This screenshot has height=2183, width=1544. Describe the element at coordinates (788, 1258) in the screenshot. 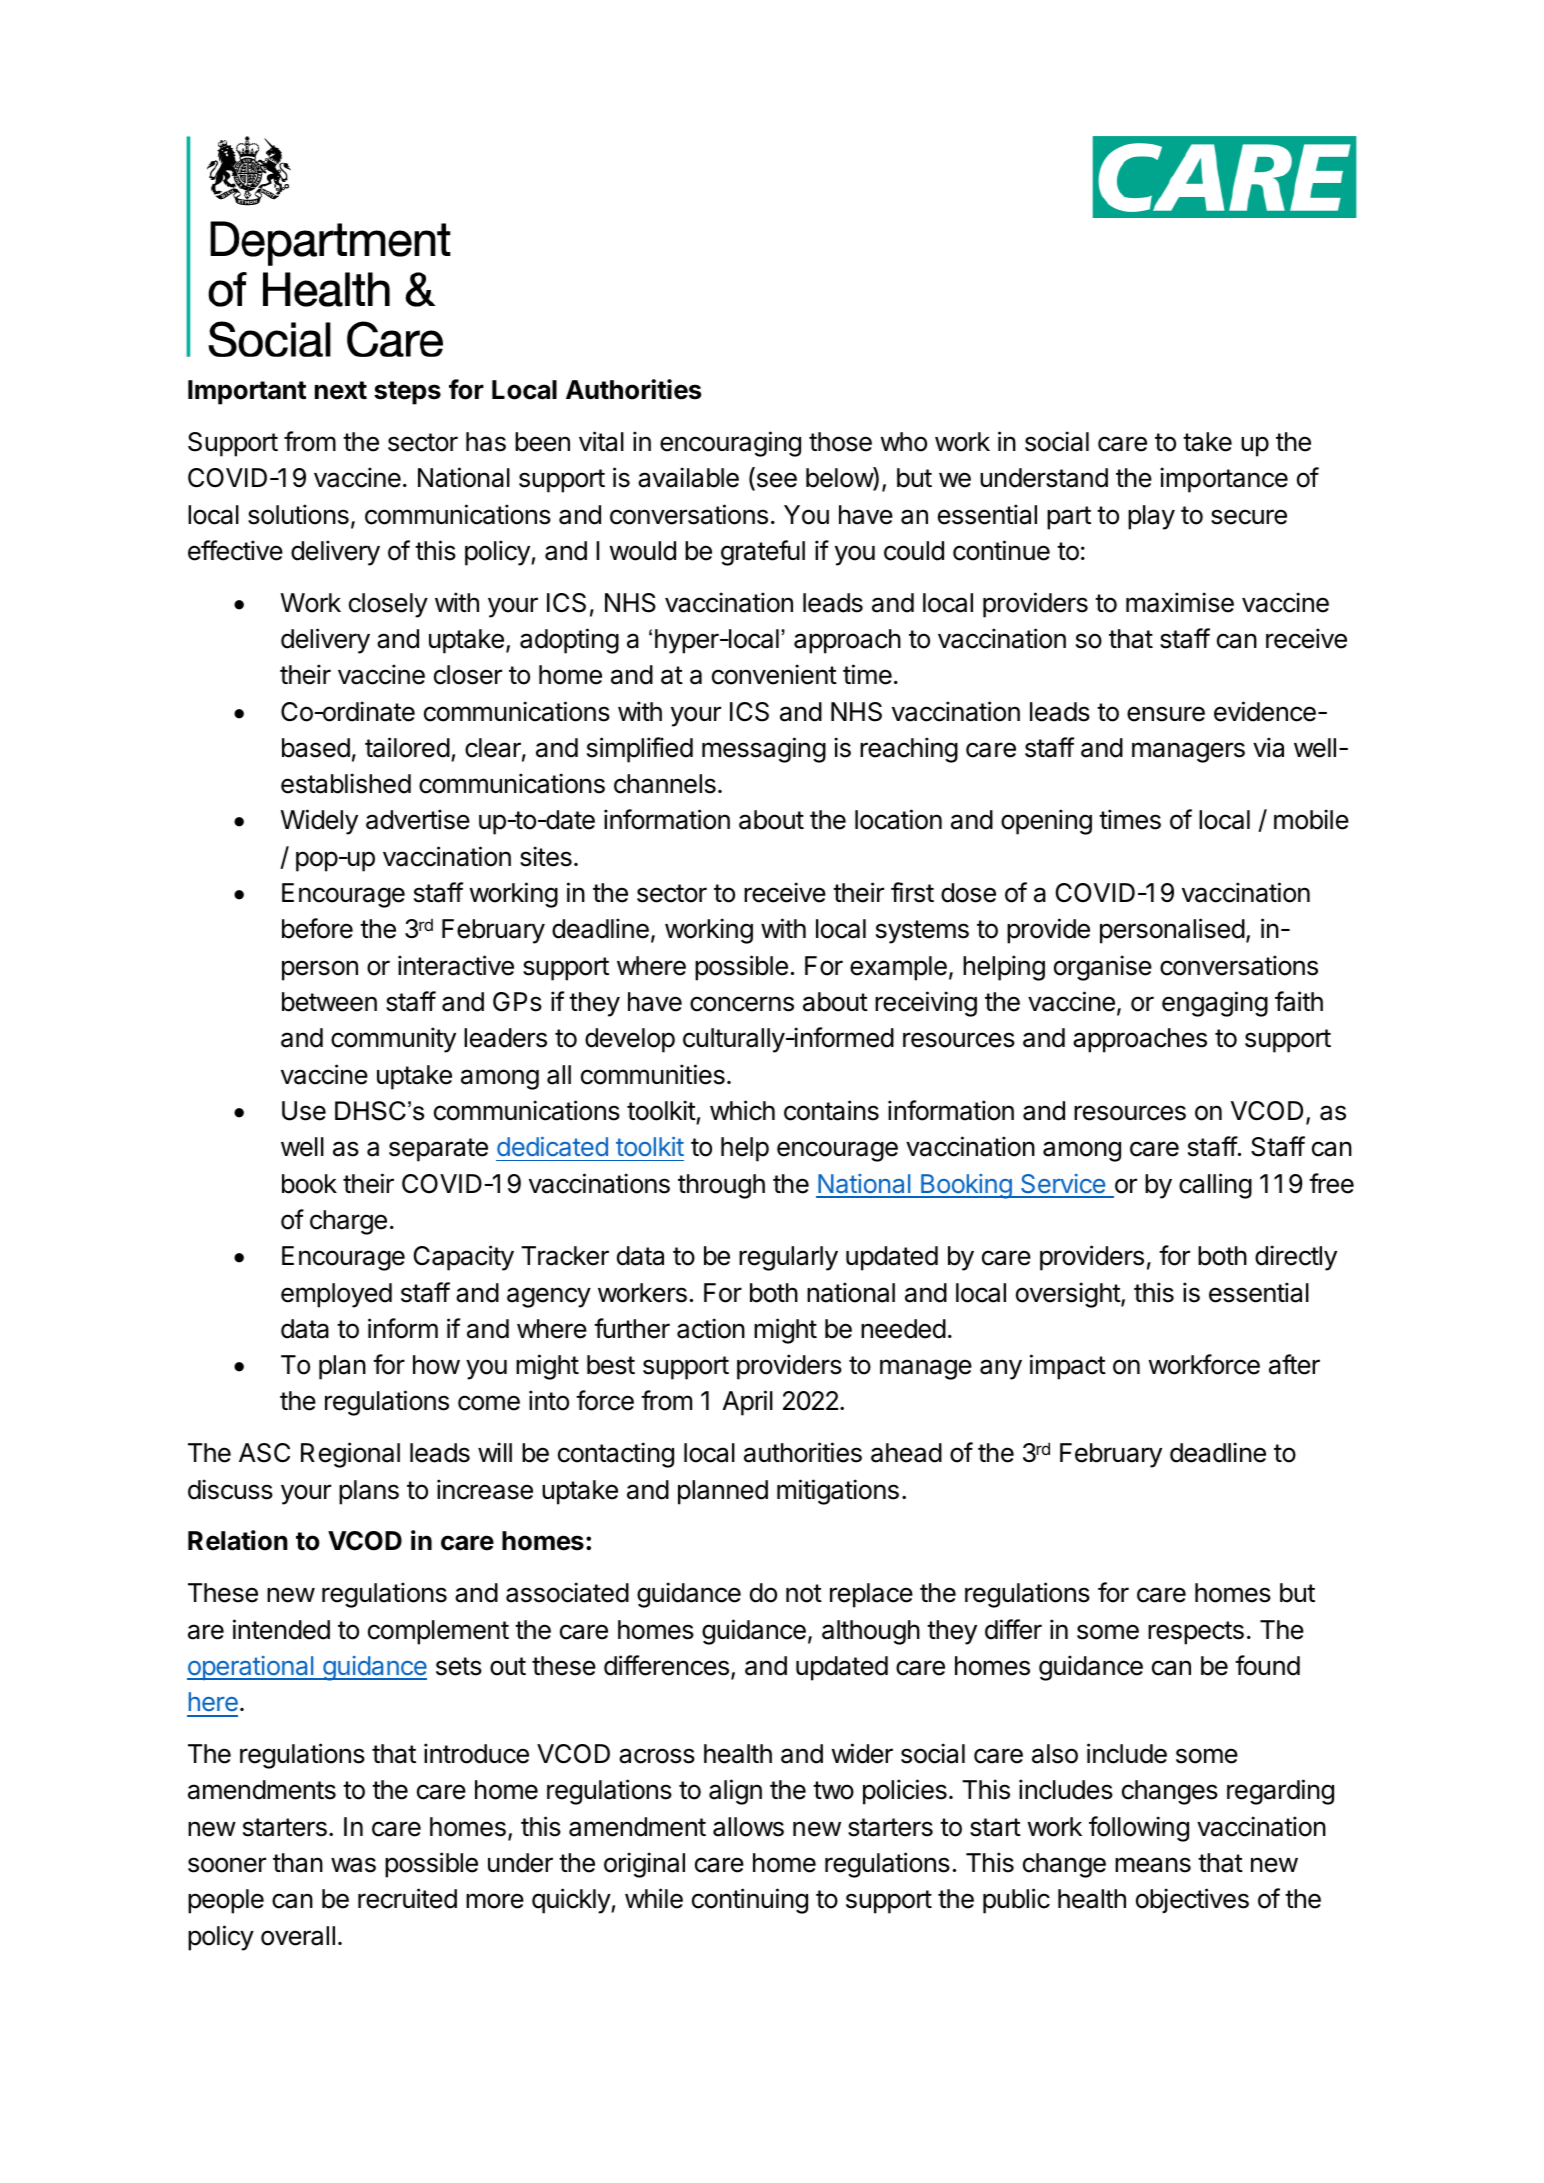

I see `regularly` at that location.
